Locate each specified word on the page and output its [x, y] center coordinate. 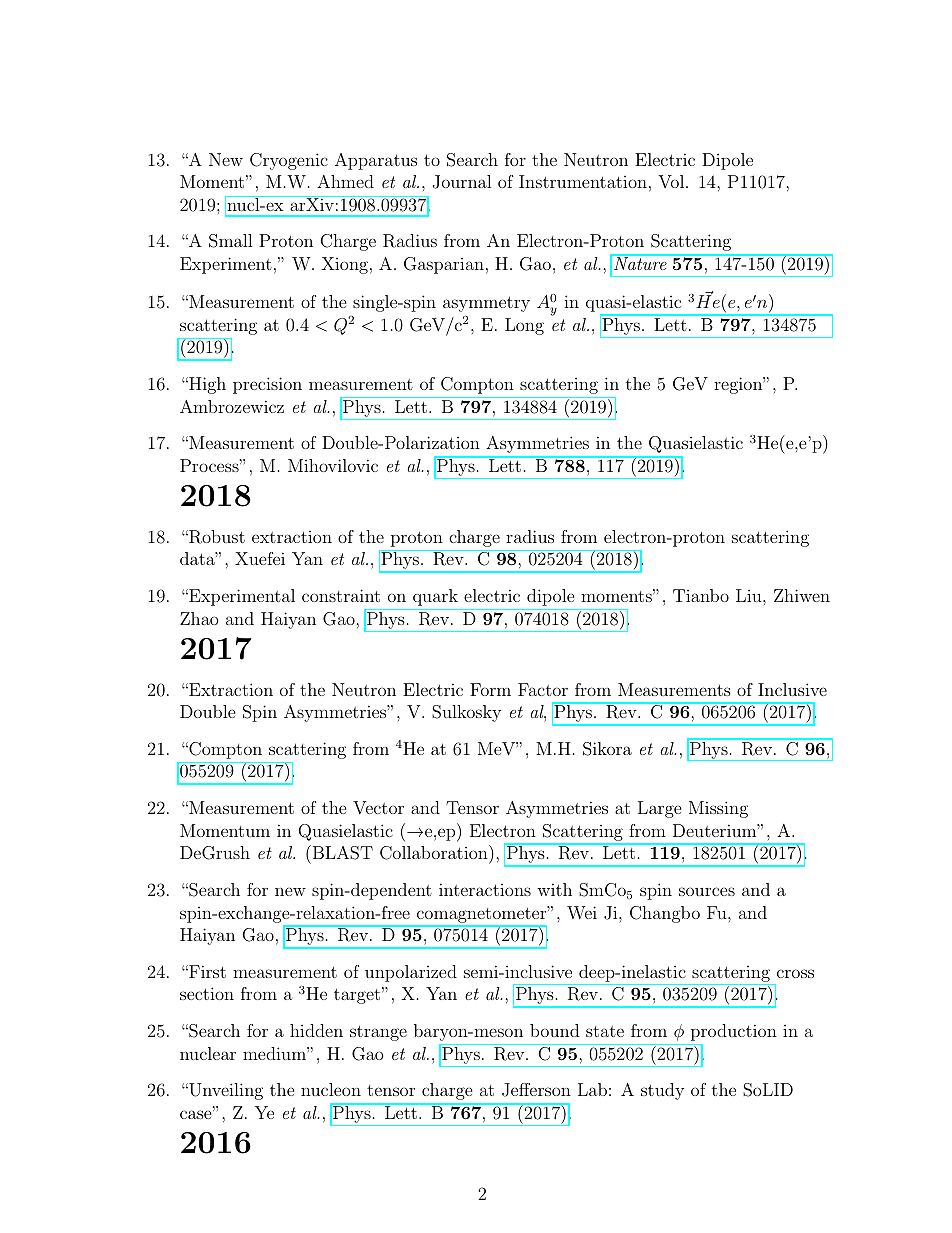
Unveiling [225, 1091]
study [662, 1091]
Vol [672, 181]
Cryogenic [289, 161]
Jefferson [536, 1090]
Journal [462, 182]
